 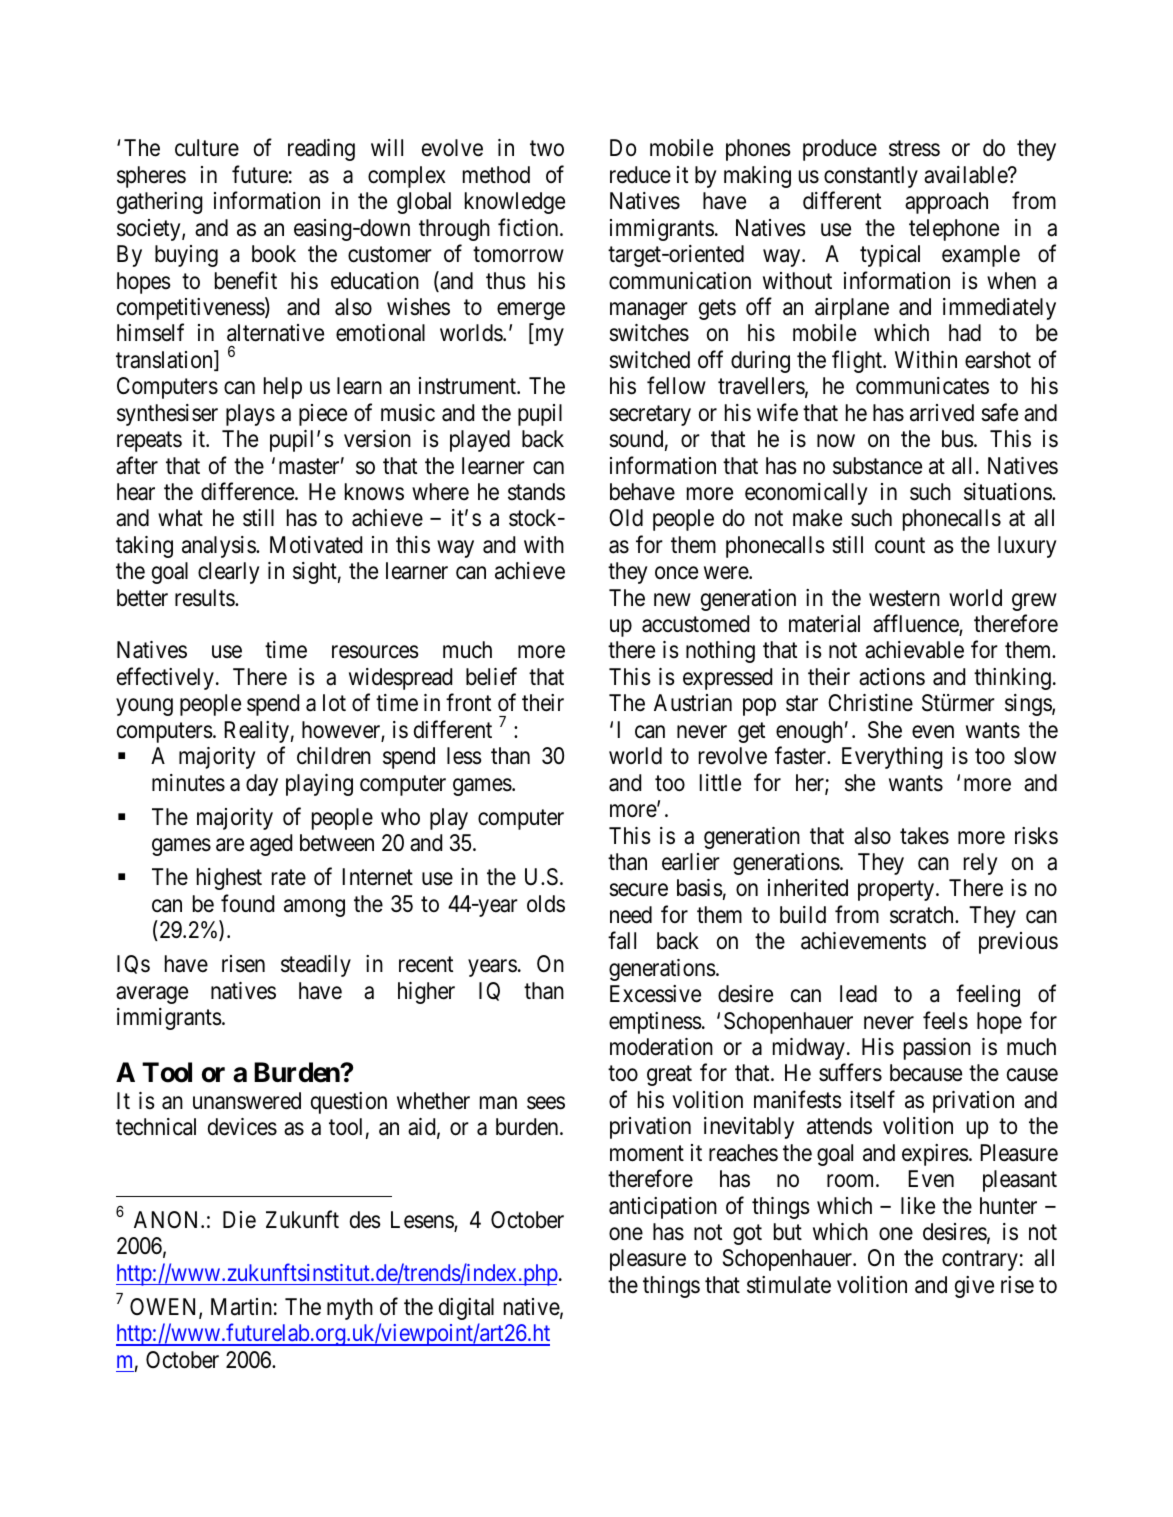 I want to click on give, so click(x=974, y=1287).
